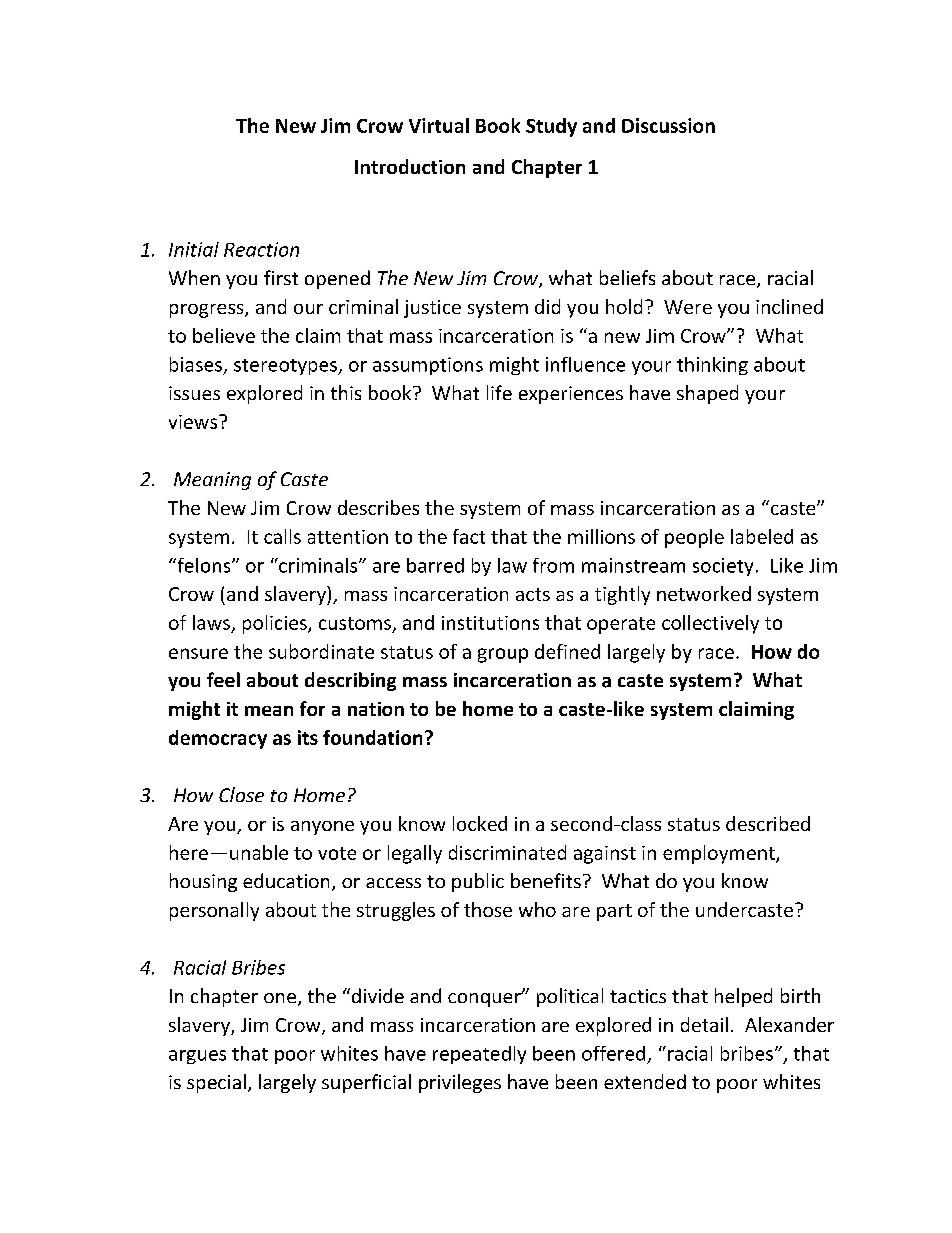 Image resolution: width=952 pixels, height=1233 pixels. Describe the element at coordinates (276, 624) in the screenshot. I see `policies` at that location.
